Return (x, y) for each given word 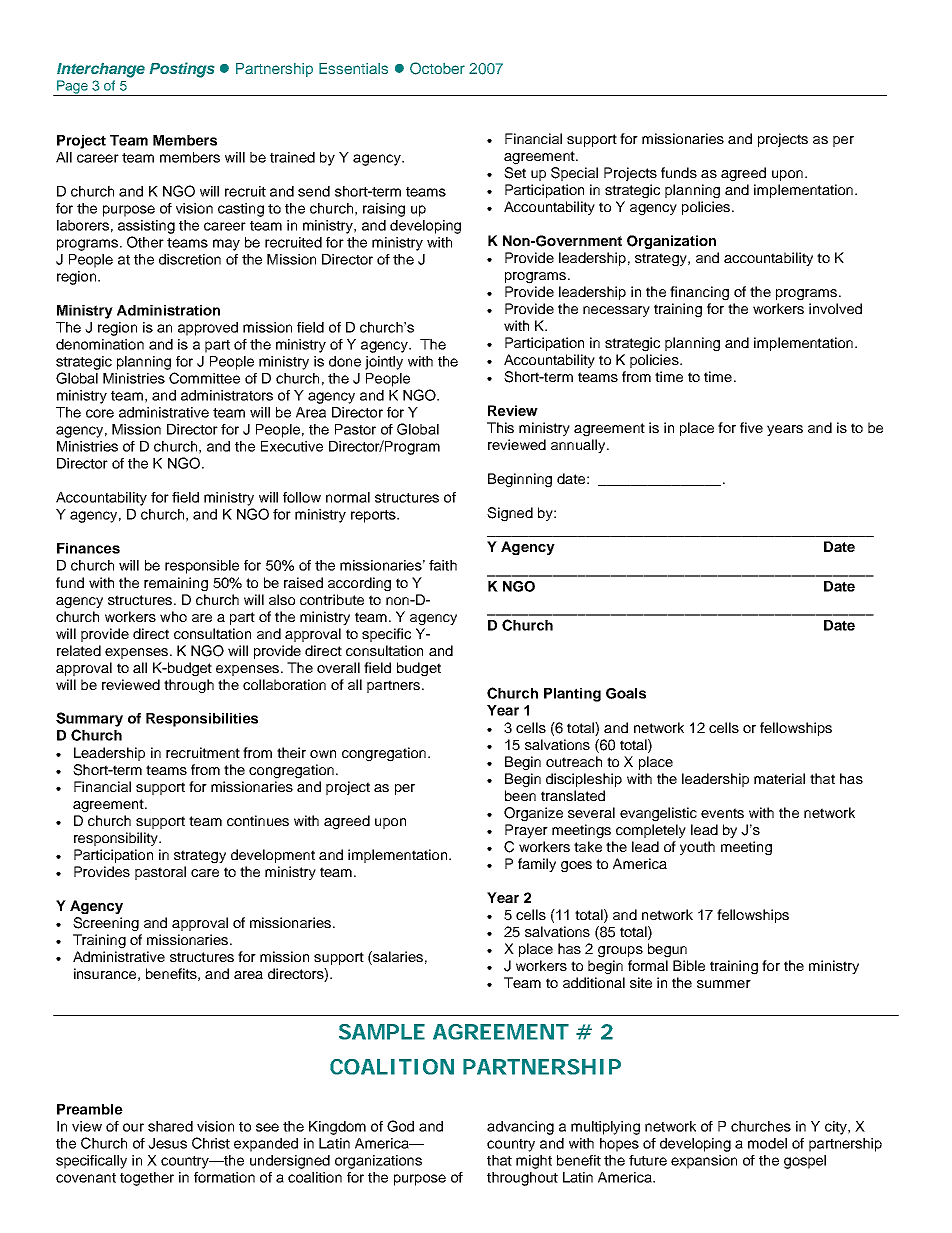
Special (574, 174)
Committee (204, 378)
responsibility (117, 839)
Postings (182, 70)
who (173, 616)
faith (443, 565)
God (400, 1126)
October (437, 68)
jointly (384, 363)
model (767, 1143)
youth (697, 848)
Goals (626, 693)
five (751, 427)
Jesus (167, 1143)
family (537, 865)
